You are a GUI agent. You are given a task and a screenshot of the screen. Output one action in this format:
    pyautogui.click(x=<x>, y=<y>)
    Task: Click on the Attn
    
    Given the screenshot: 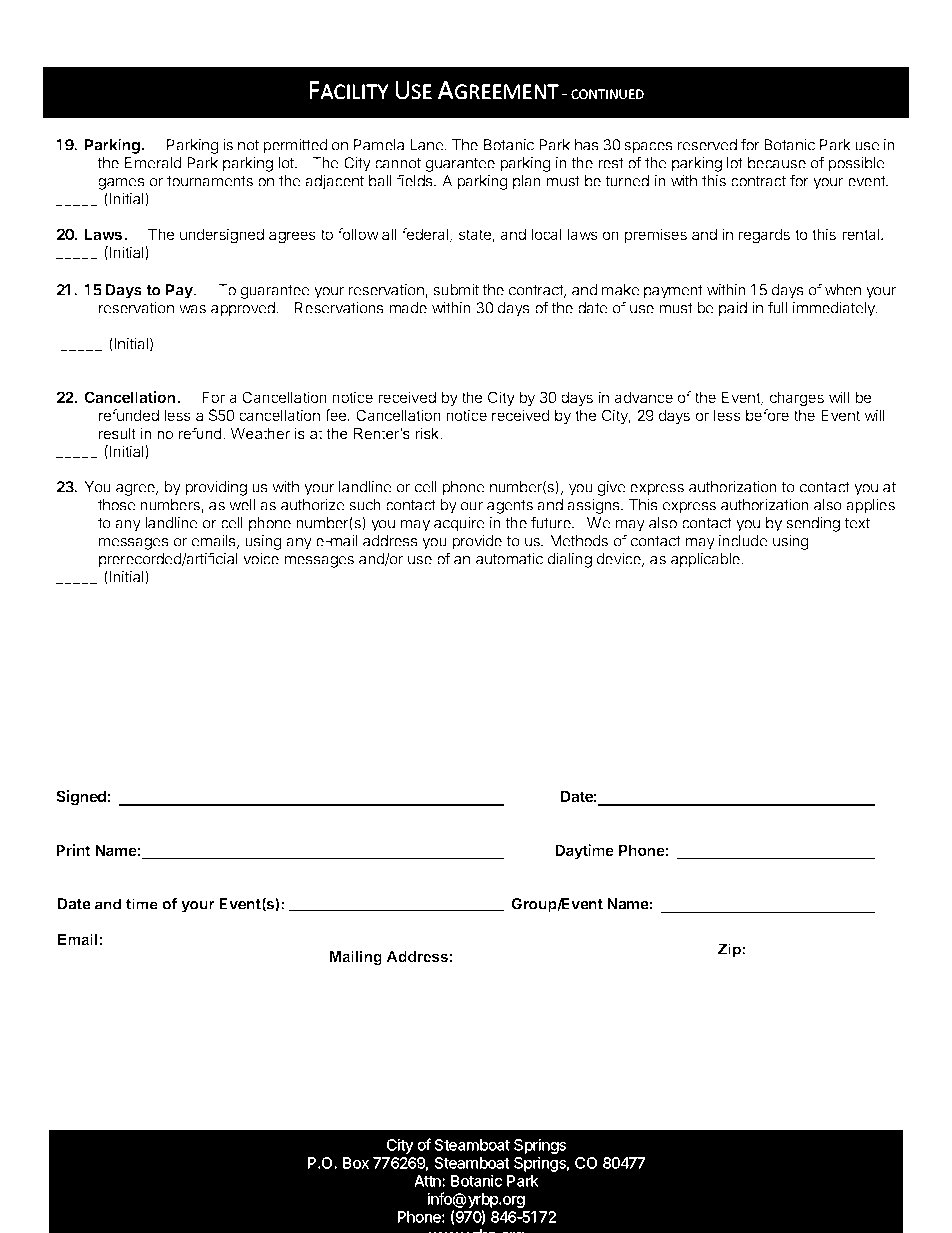 What is the action you would take?
    pyautogui.click(x=428, y=1181)
